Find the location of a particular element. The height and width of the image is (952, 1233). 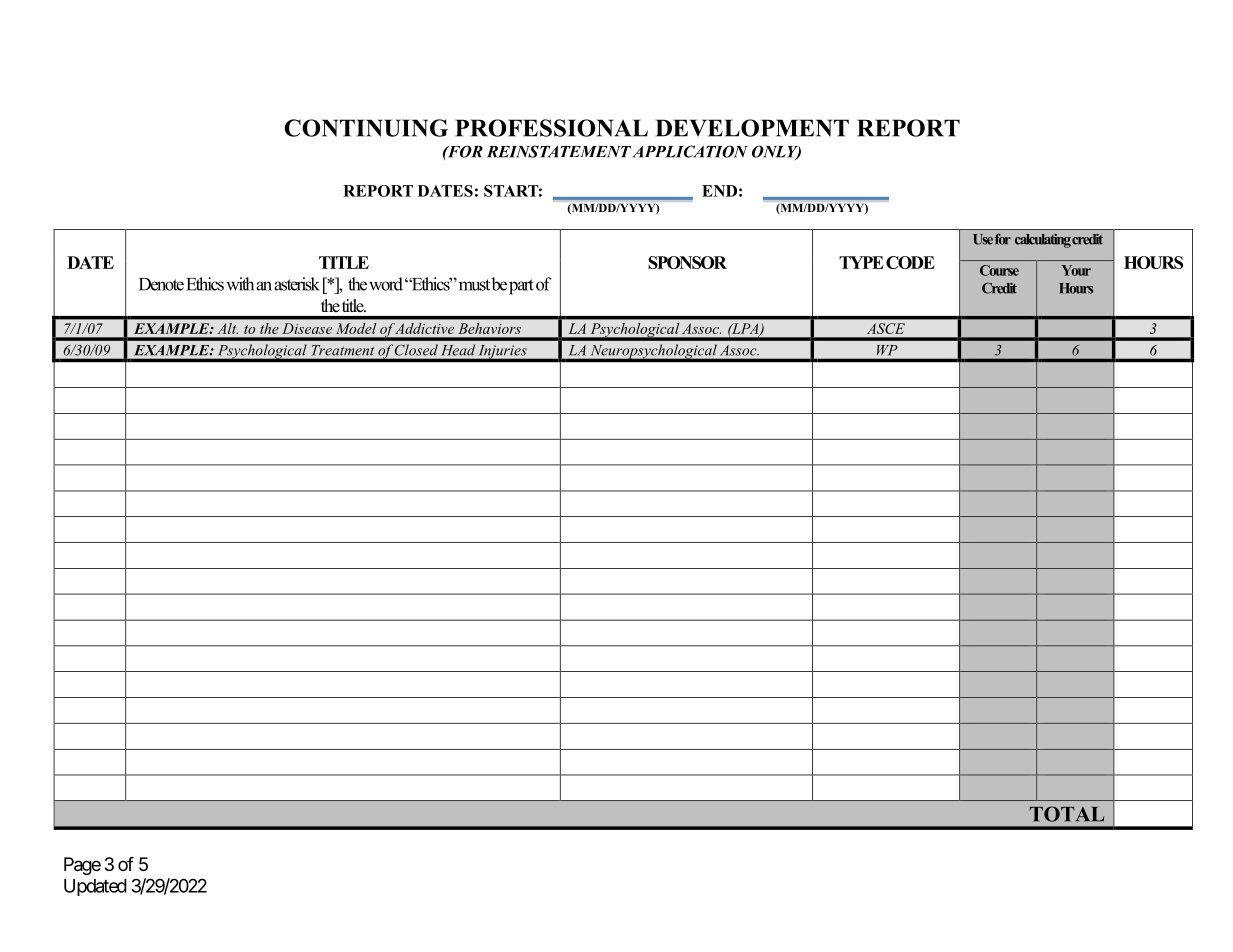

Alt is located at coordinates (228, 328).
